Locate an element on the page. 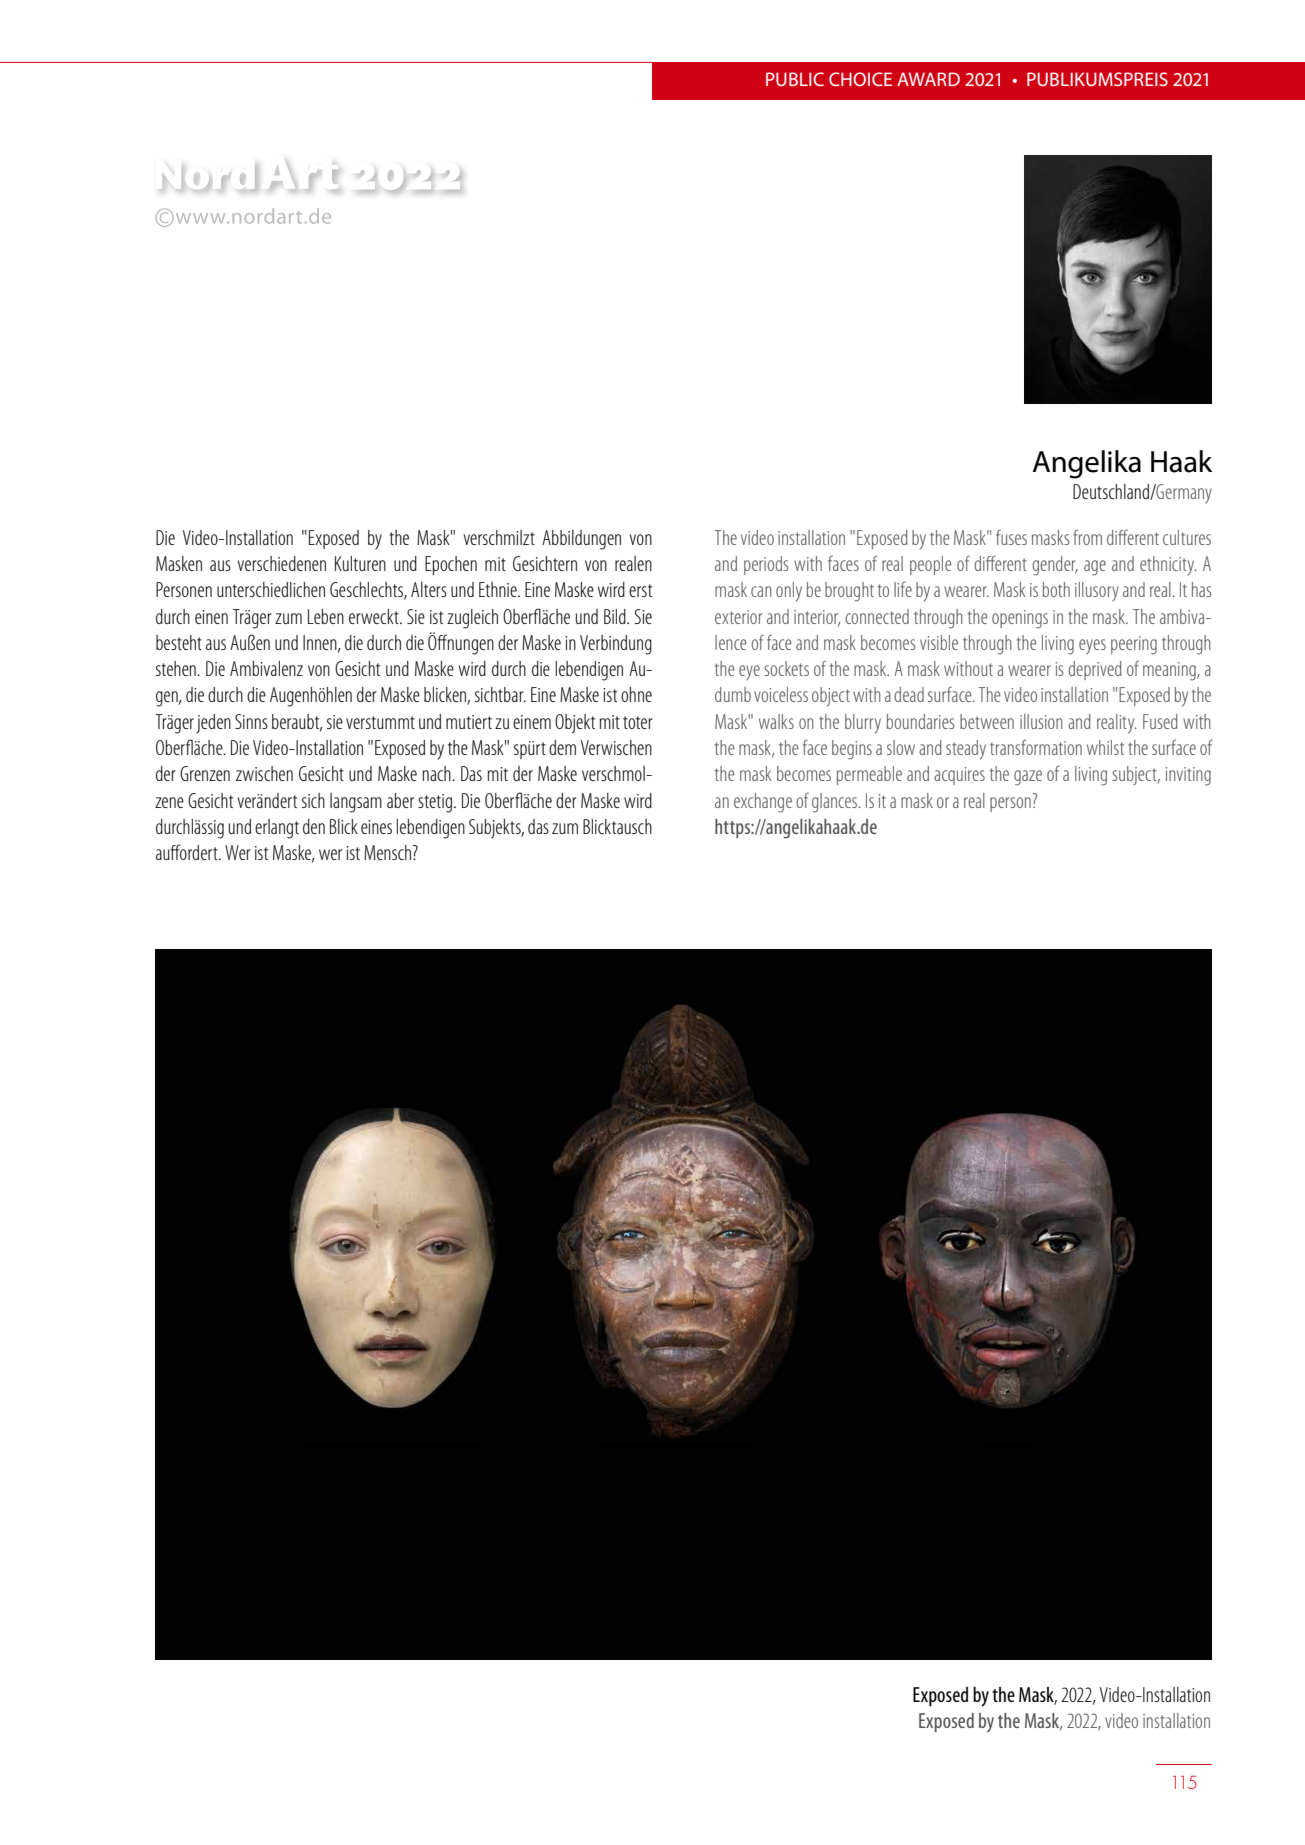  PUBLIC is located at coordinates (795, 79).
